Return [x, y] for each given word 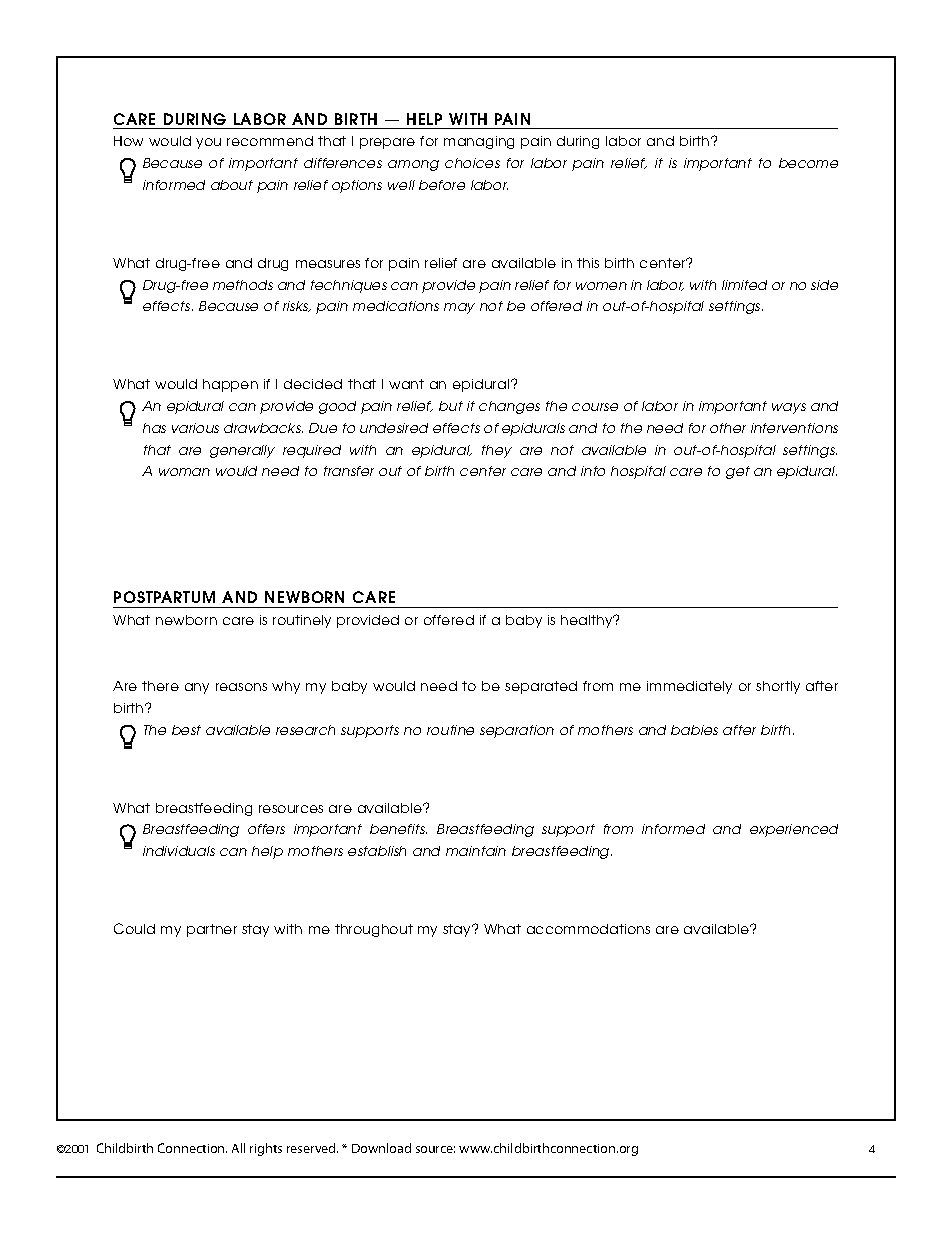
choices [472, 163]
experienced [794, 830]
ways [789, 408]
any [197, 688]
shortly [778, 687]
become [808, 163]
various [195, 428]
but [451, 406]
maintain [476, 851]
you [208, 143]
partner [212, 930]
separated [541, 687]
